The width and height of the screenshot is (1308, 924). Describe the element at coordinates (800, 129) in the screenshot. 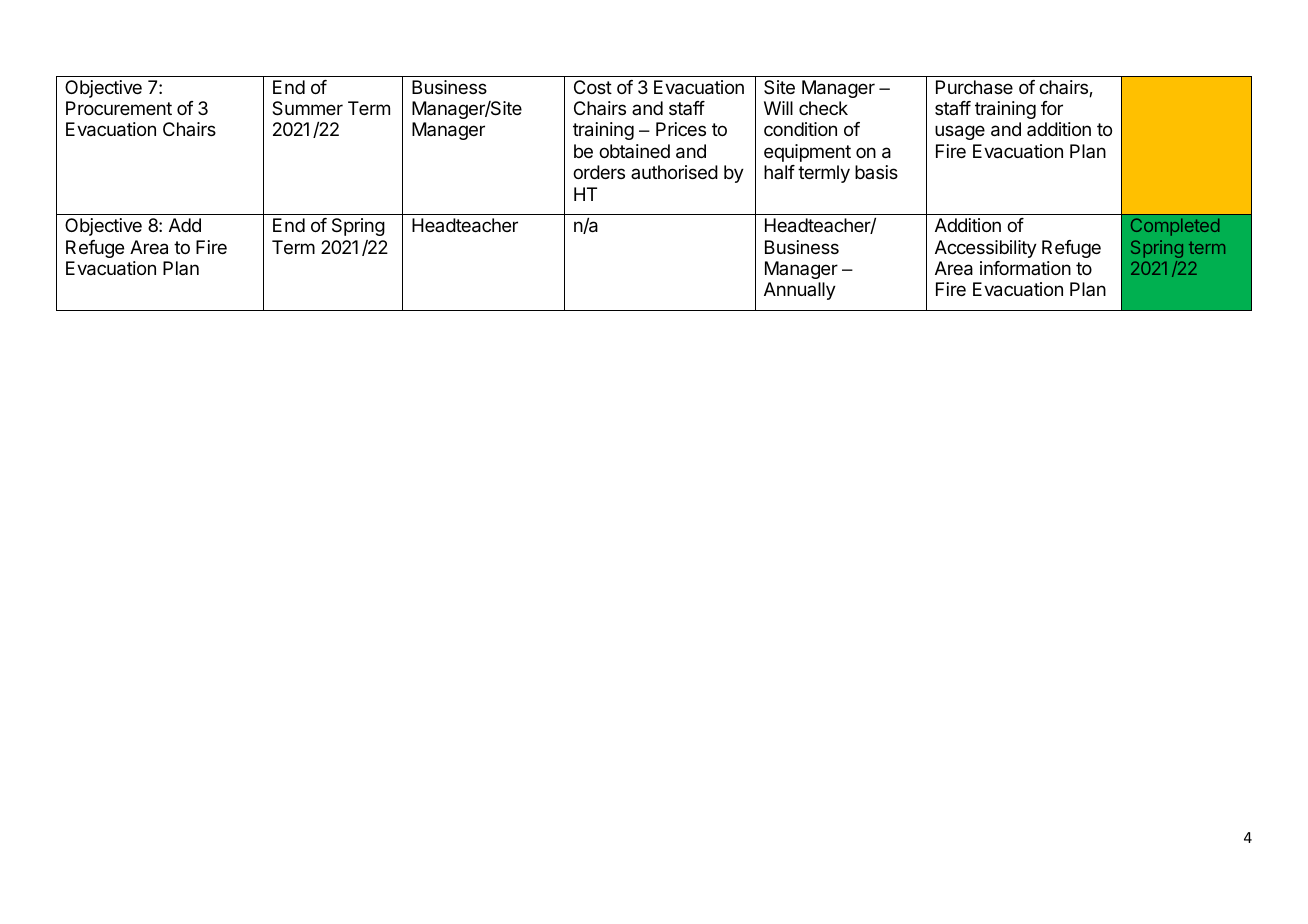

I see `condition` at that location.
